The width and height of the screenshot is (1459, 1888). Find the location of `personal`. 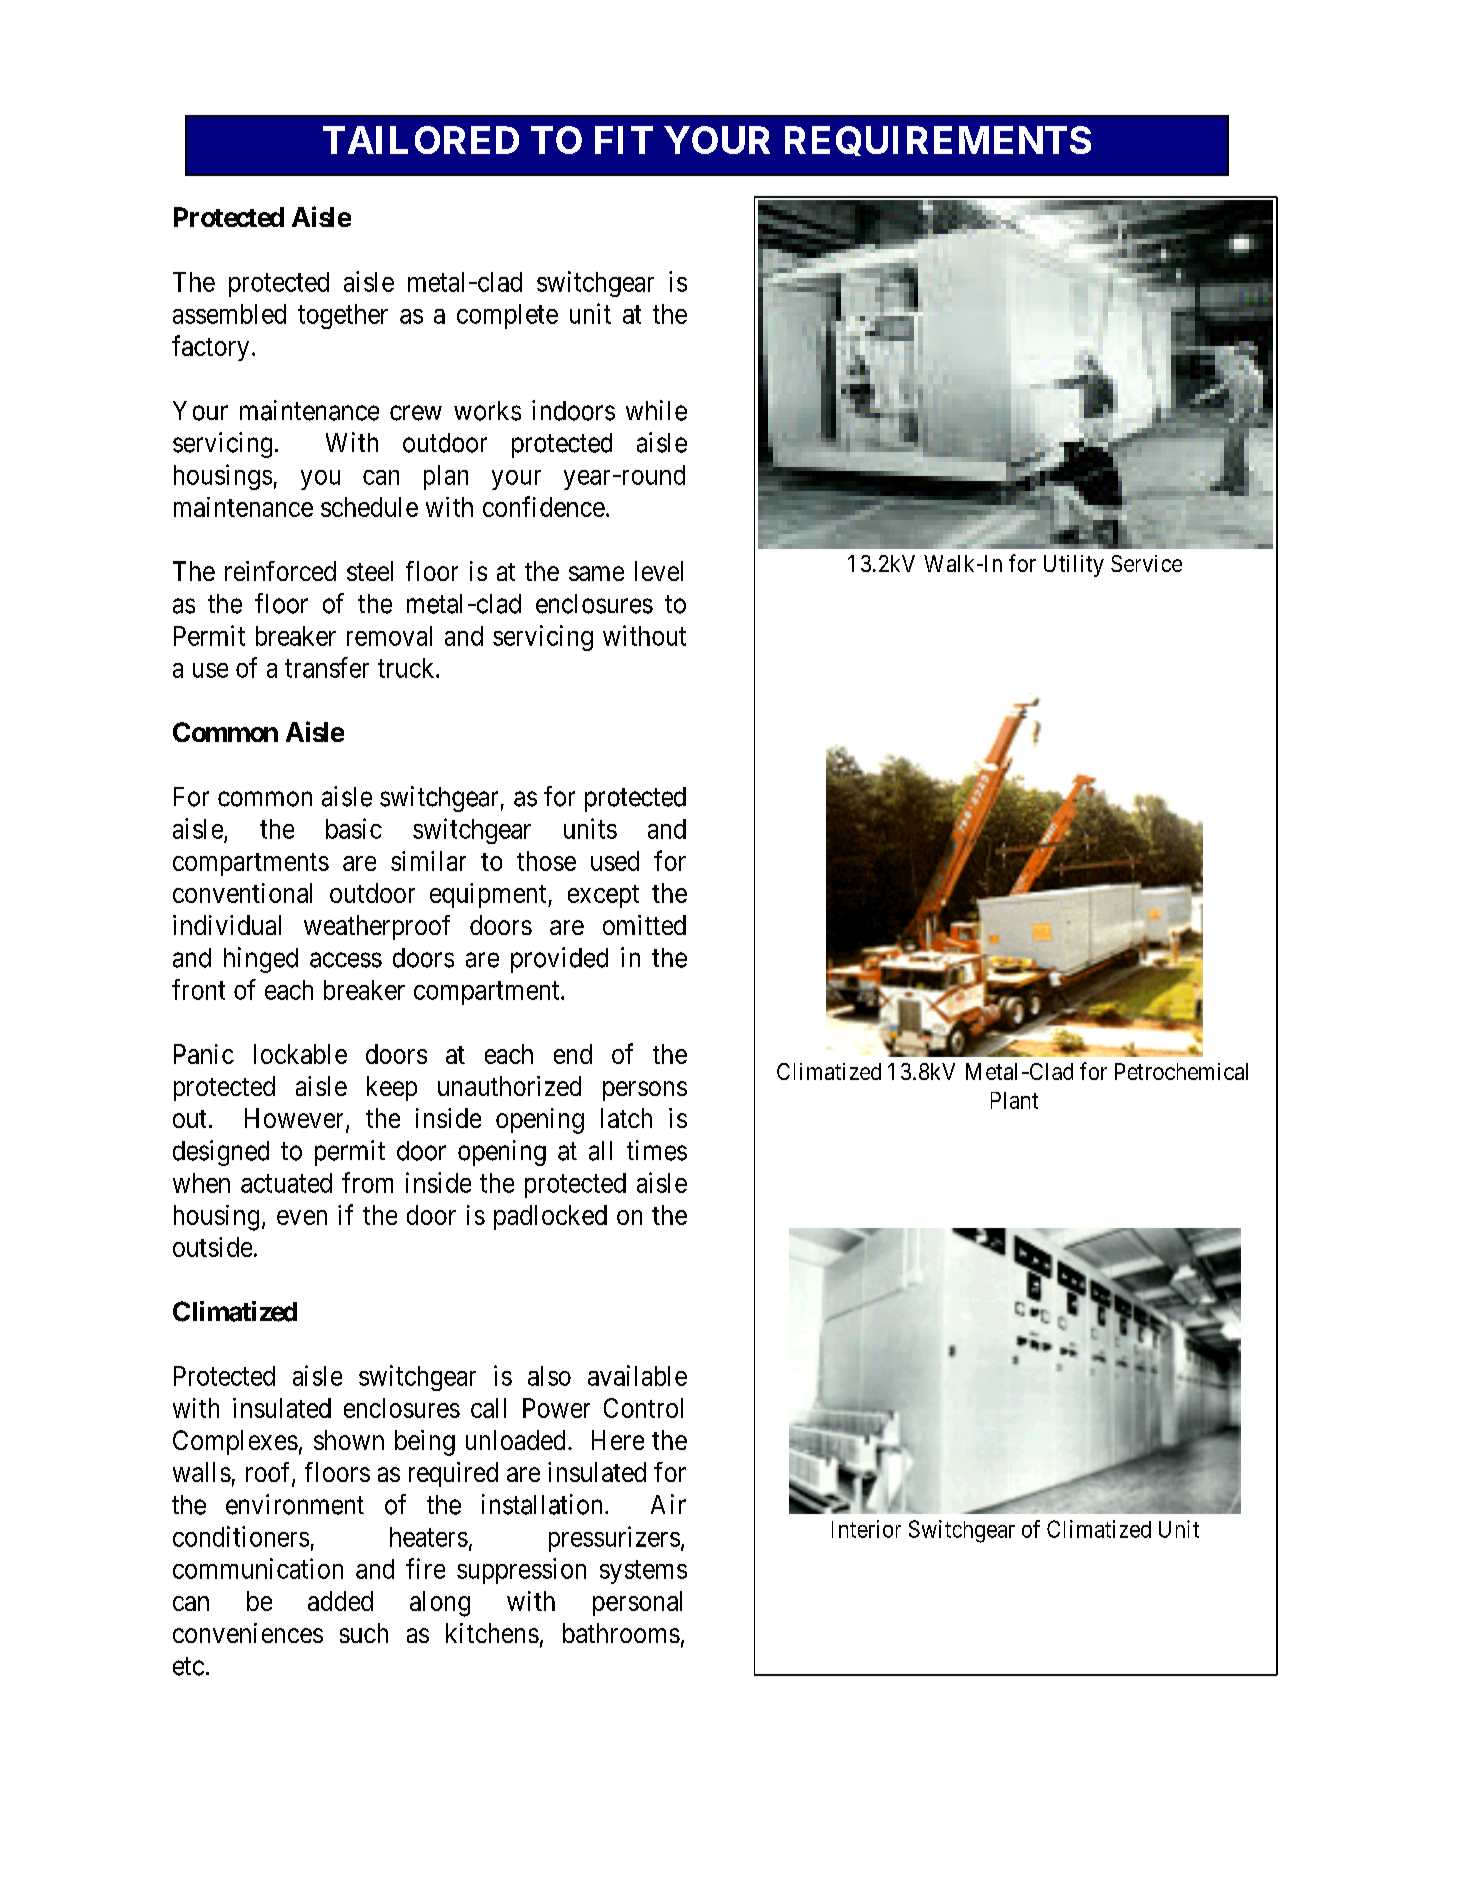

personal is located at coordinates (637, 1603).
